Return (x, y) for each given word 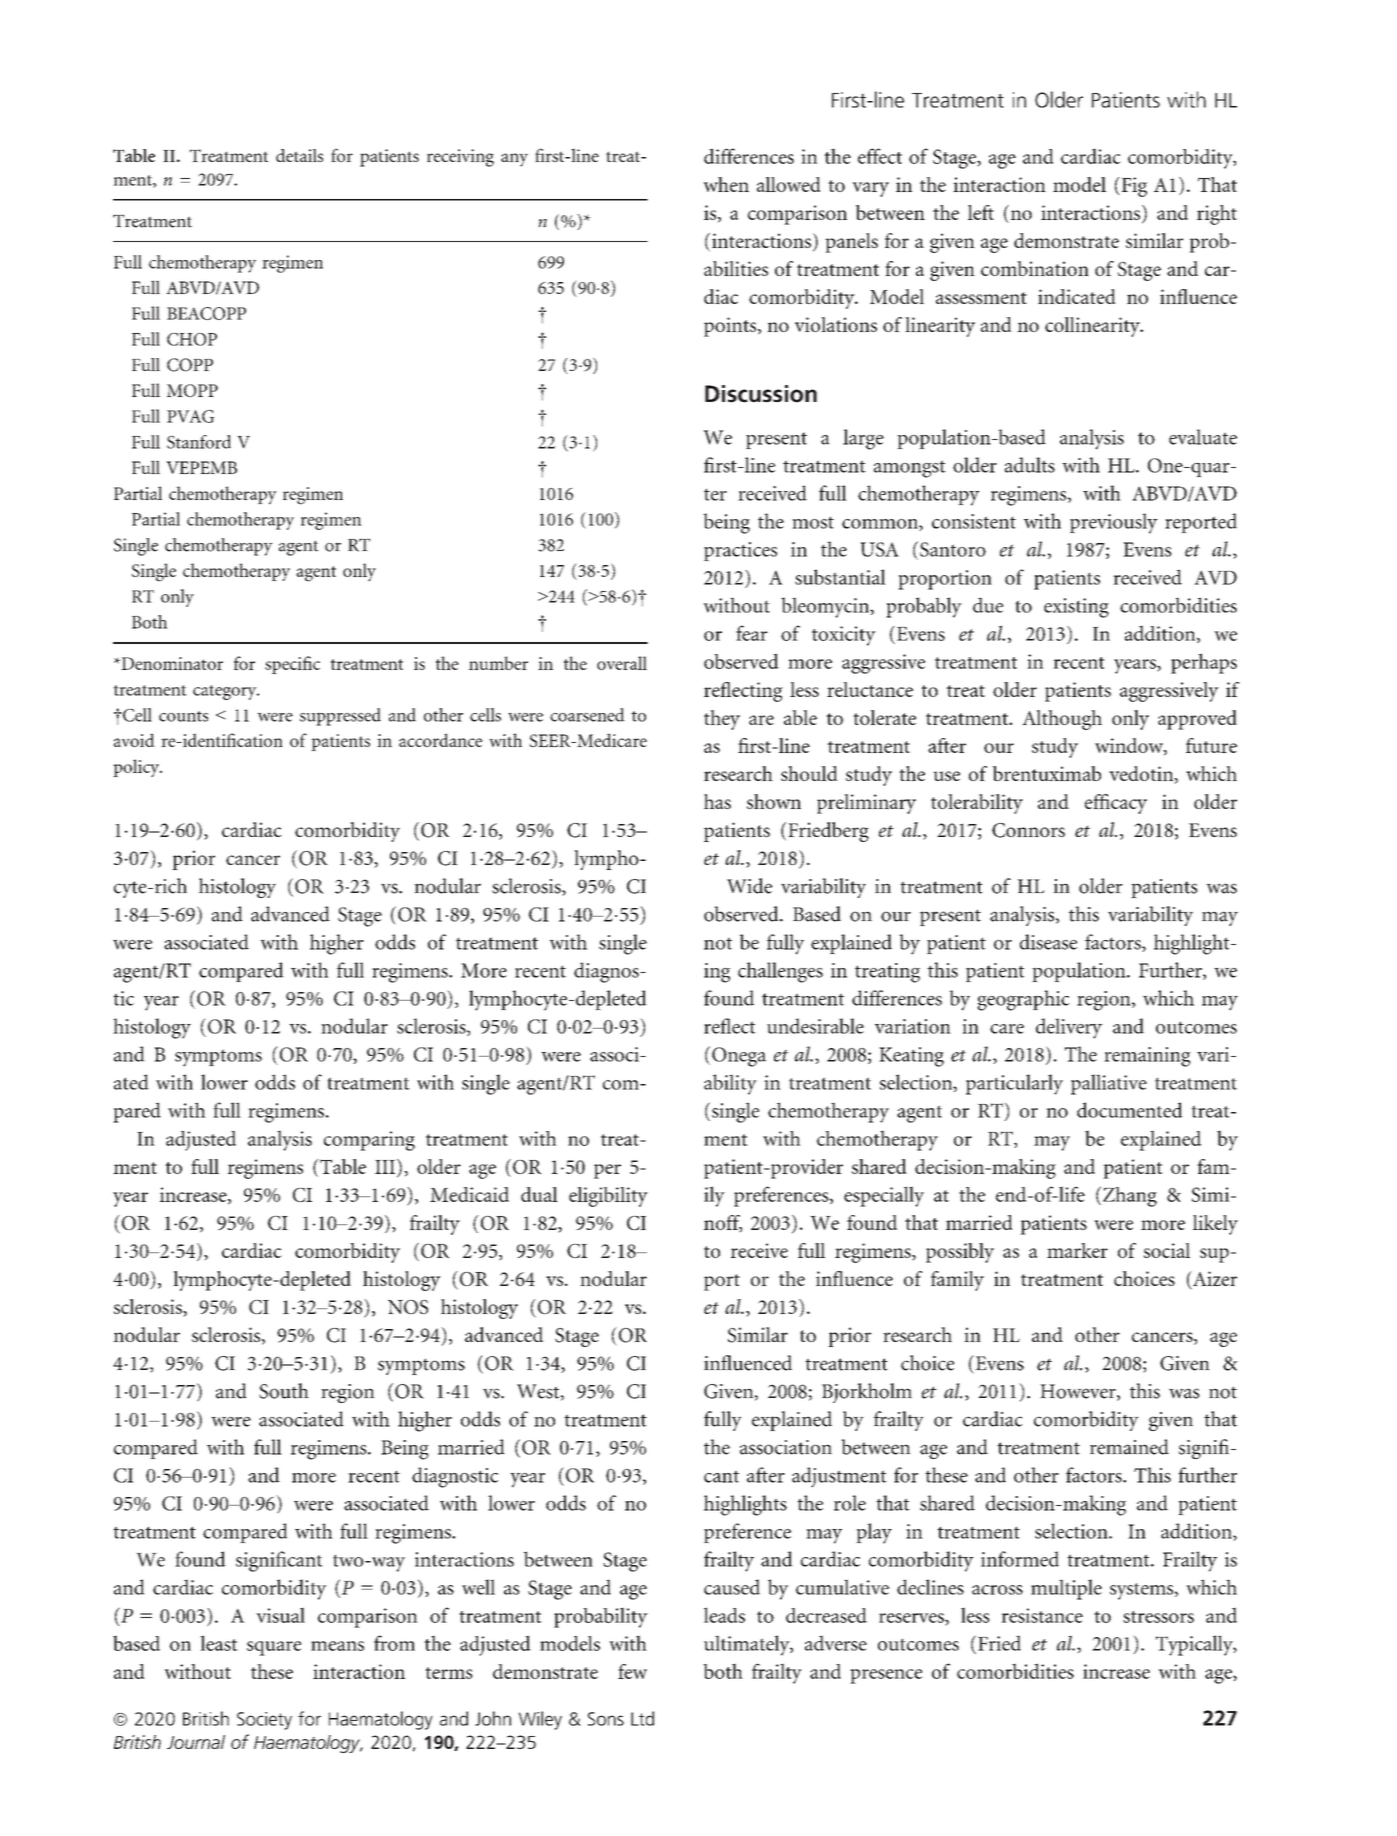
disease (1048, 942)
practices (740, 551)
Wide (749, 886)
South (284, 1391)
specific (292, 665)
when (726, 184)
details (299, 155)
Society (264, 1721)
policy (137, 768)
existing (1076, 608)
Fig (1133, 187)
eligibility (608, 1197)
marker (1077, 1250)
